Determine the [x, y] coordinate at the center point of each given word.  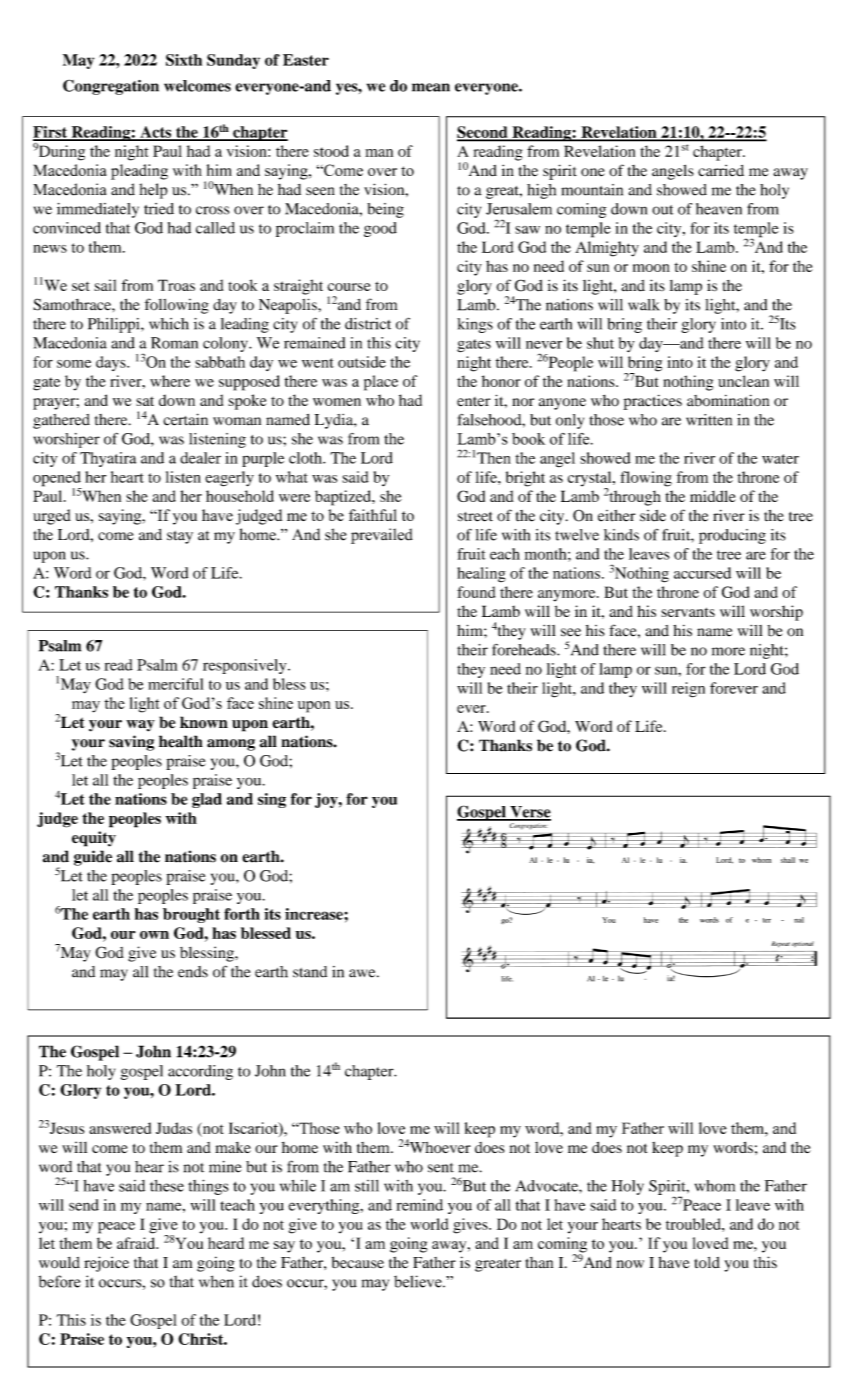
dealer [200, 458]
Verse [529, 813]
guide [93, 858]
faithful [373, 515]
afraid [137, 1243]
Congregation [111, 87]
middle [713, 496]
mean [431, 87]
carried [721, 171]
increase [315, 914]
